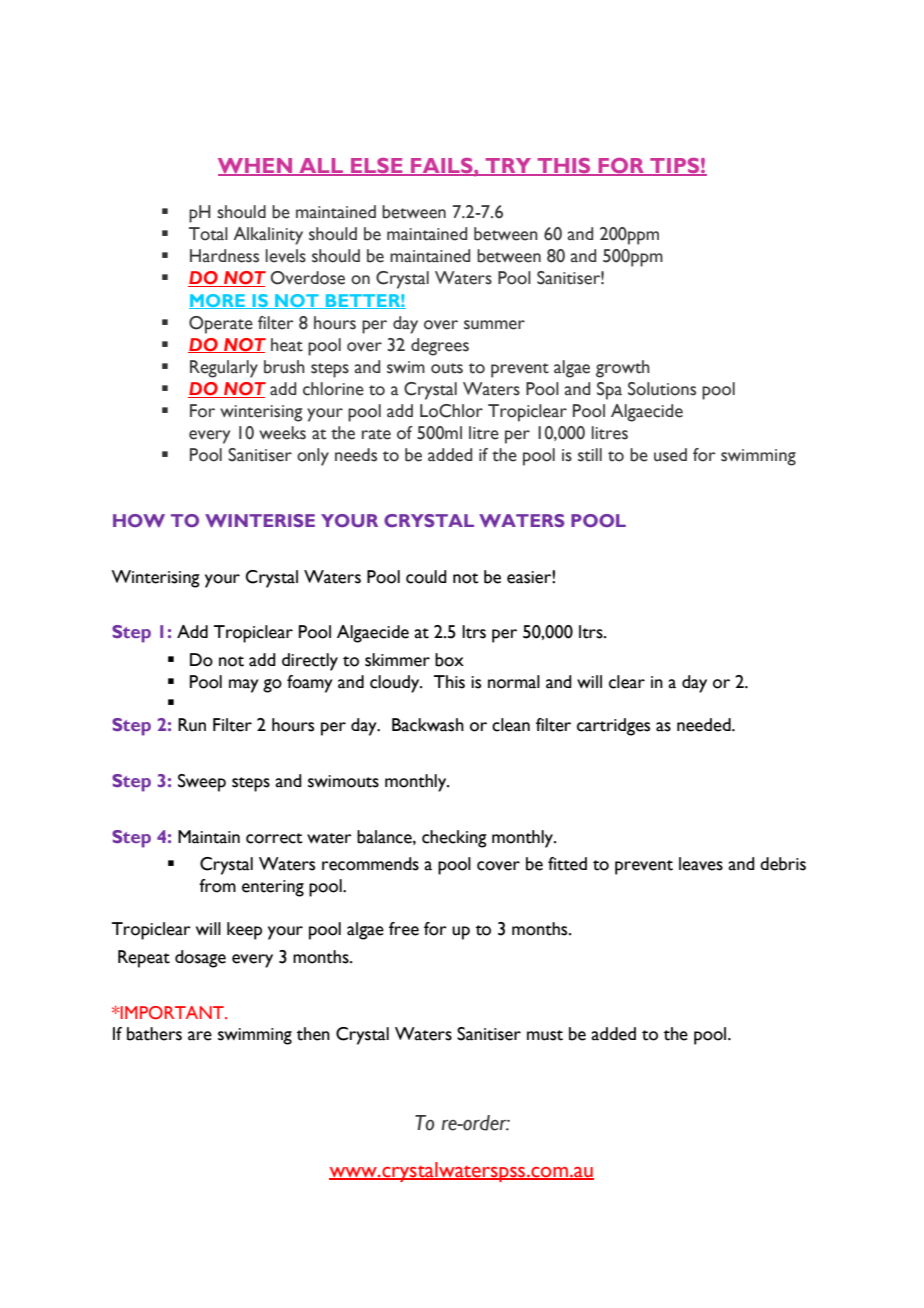 This screenshot has width=924, height=1308. Describe the element at coordinates (545, 1035) in the screenshot. I see `must` at that location.
